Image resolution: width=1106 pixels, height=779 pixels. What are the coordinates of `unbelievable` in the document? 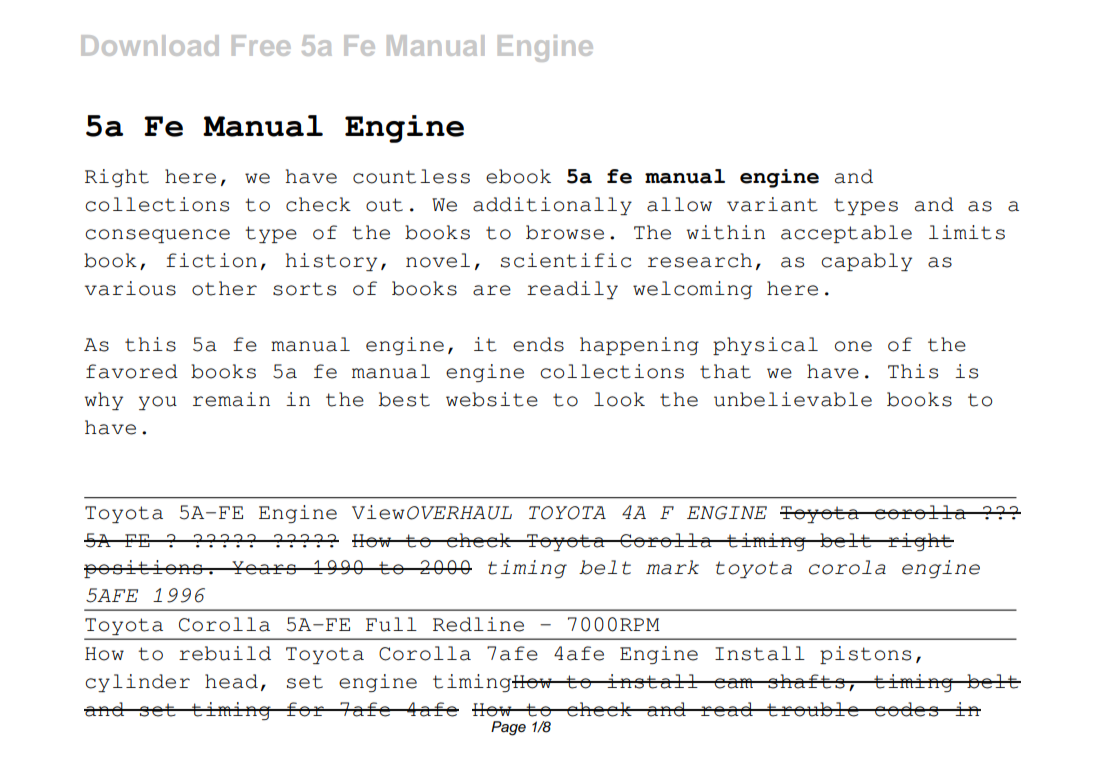 It's located at (793, 399).
